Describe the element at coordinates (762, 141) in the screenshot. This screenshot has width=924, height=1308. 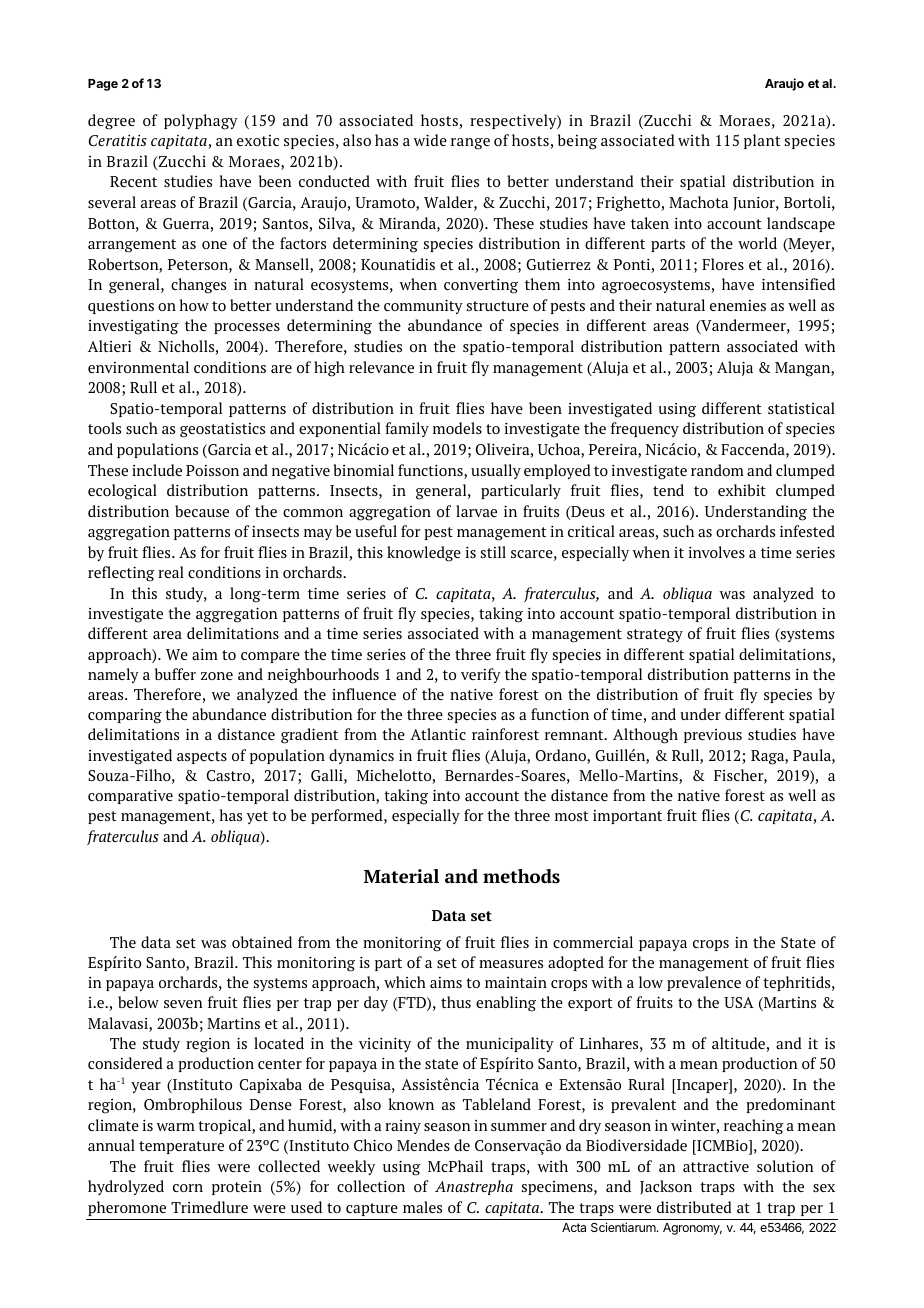
I see `plant` at that location.
